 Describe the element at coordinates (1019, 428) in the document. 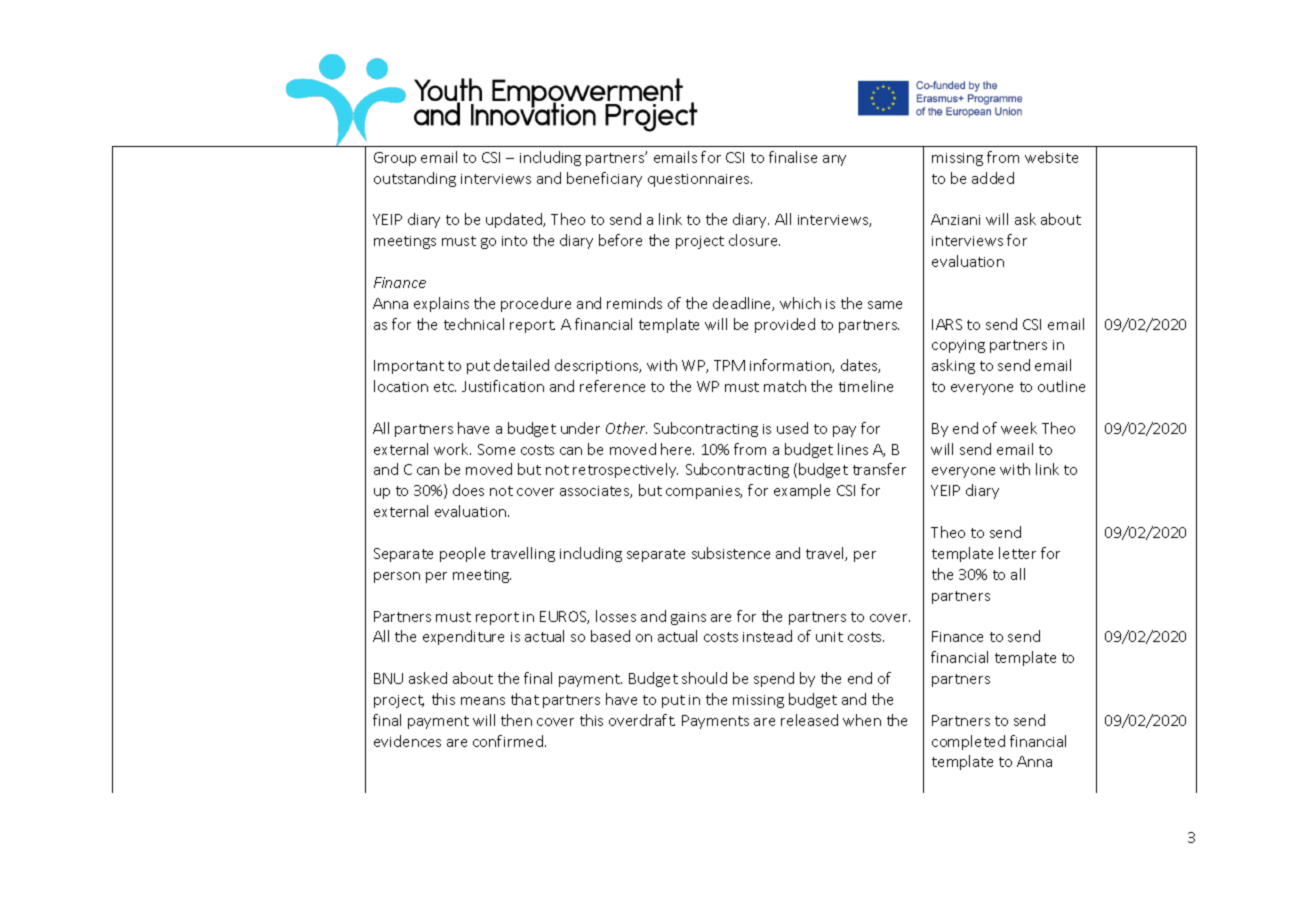

I see `week` at that location.
